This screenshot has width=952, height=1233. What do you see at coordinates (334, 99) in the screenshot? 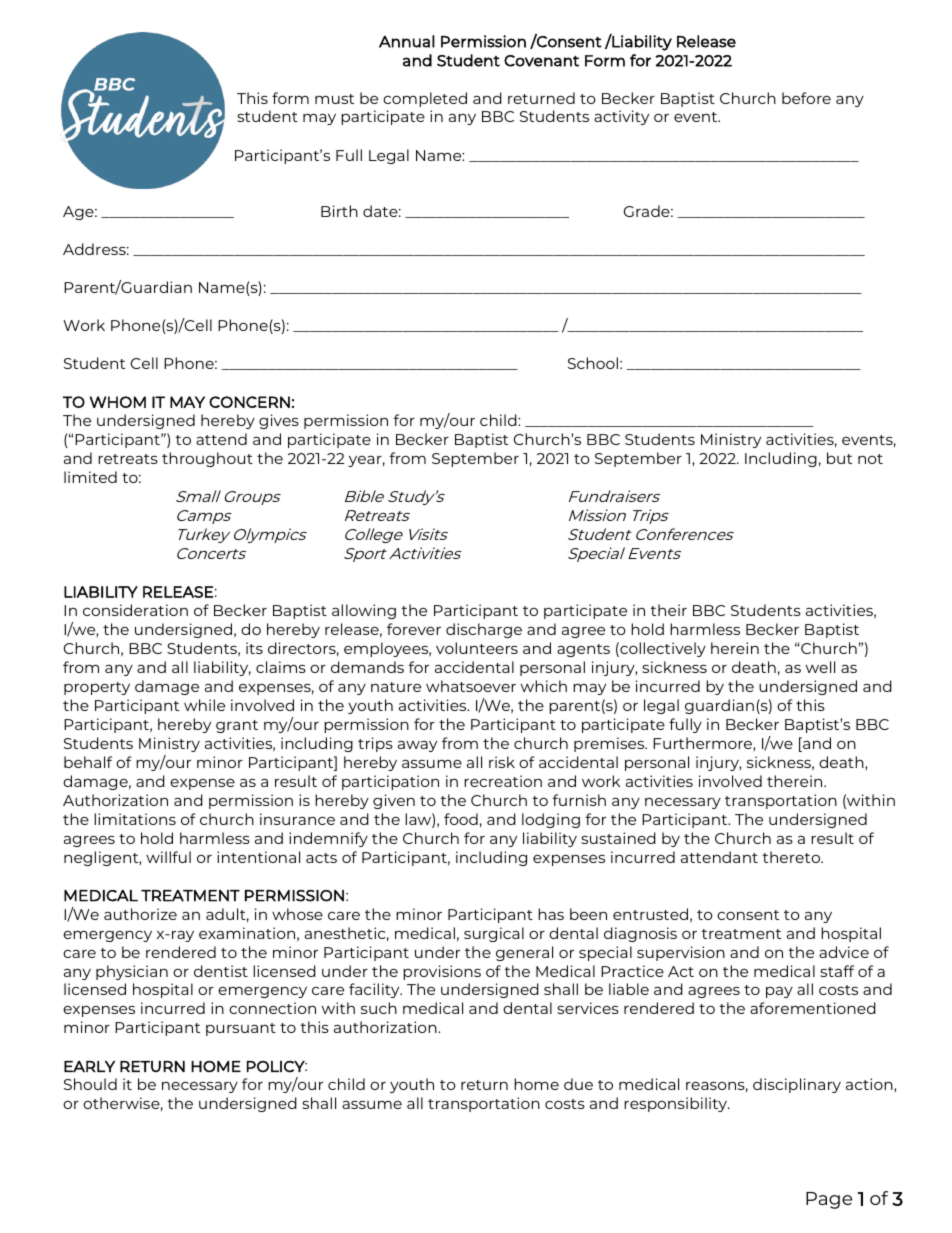
I see `must` at bounding box center [334, 99].
